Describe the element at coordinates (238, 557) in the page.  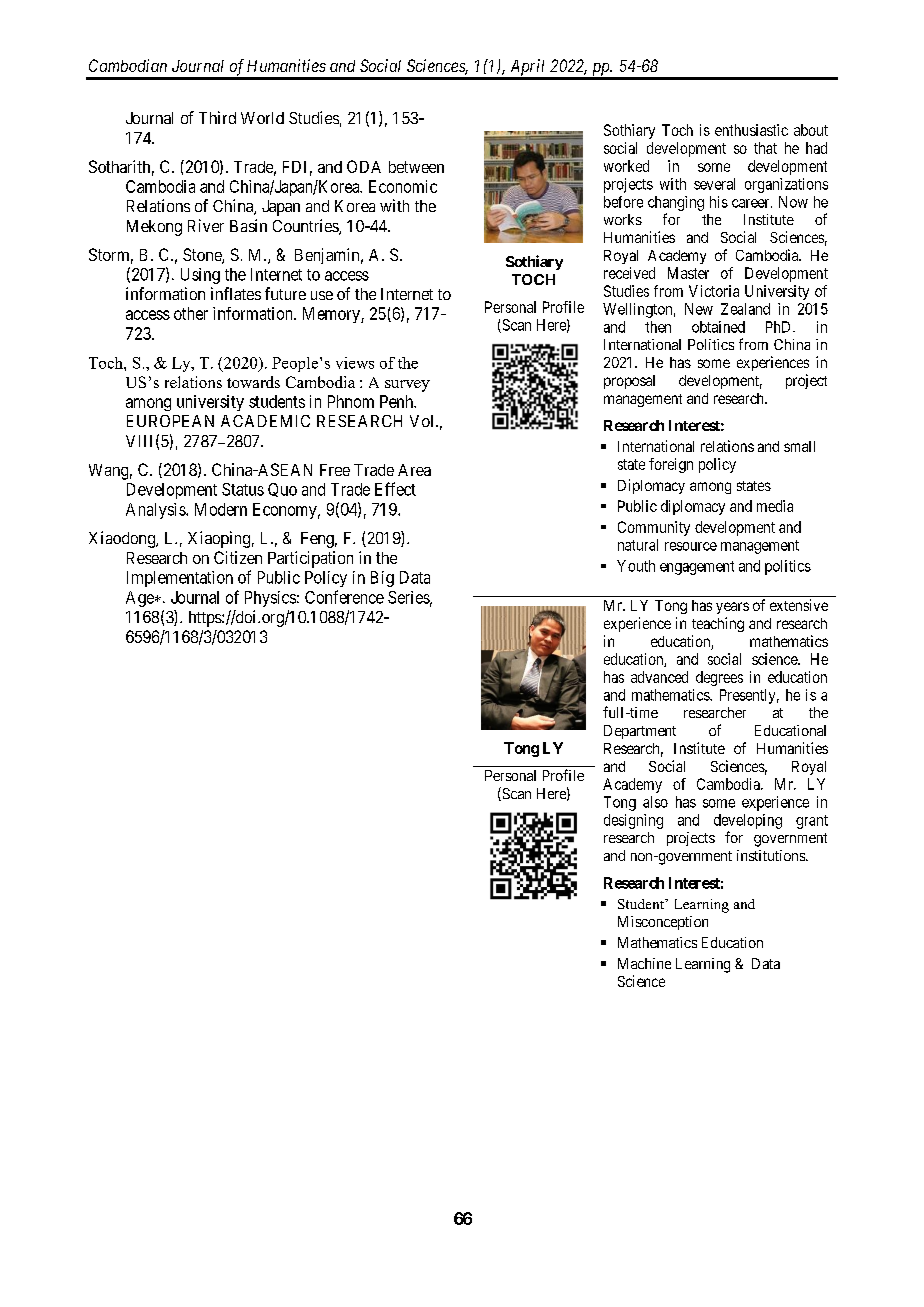
I see `Citizen` at that location.
